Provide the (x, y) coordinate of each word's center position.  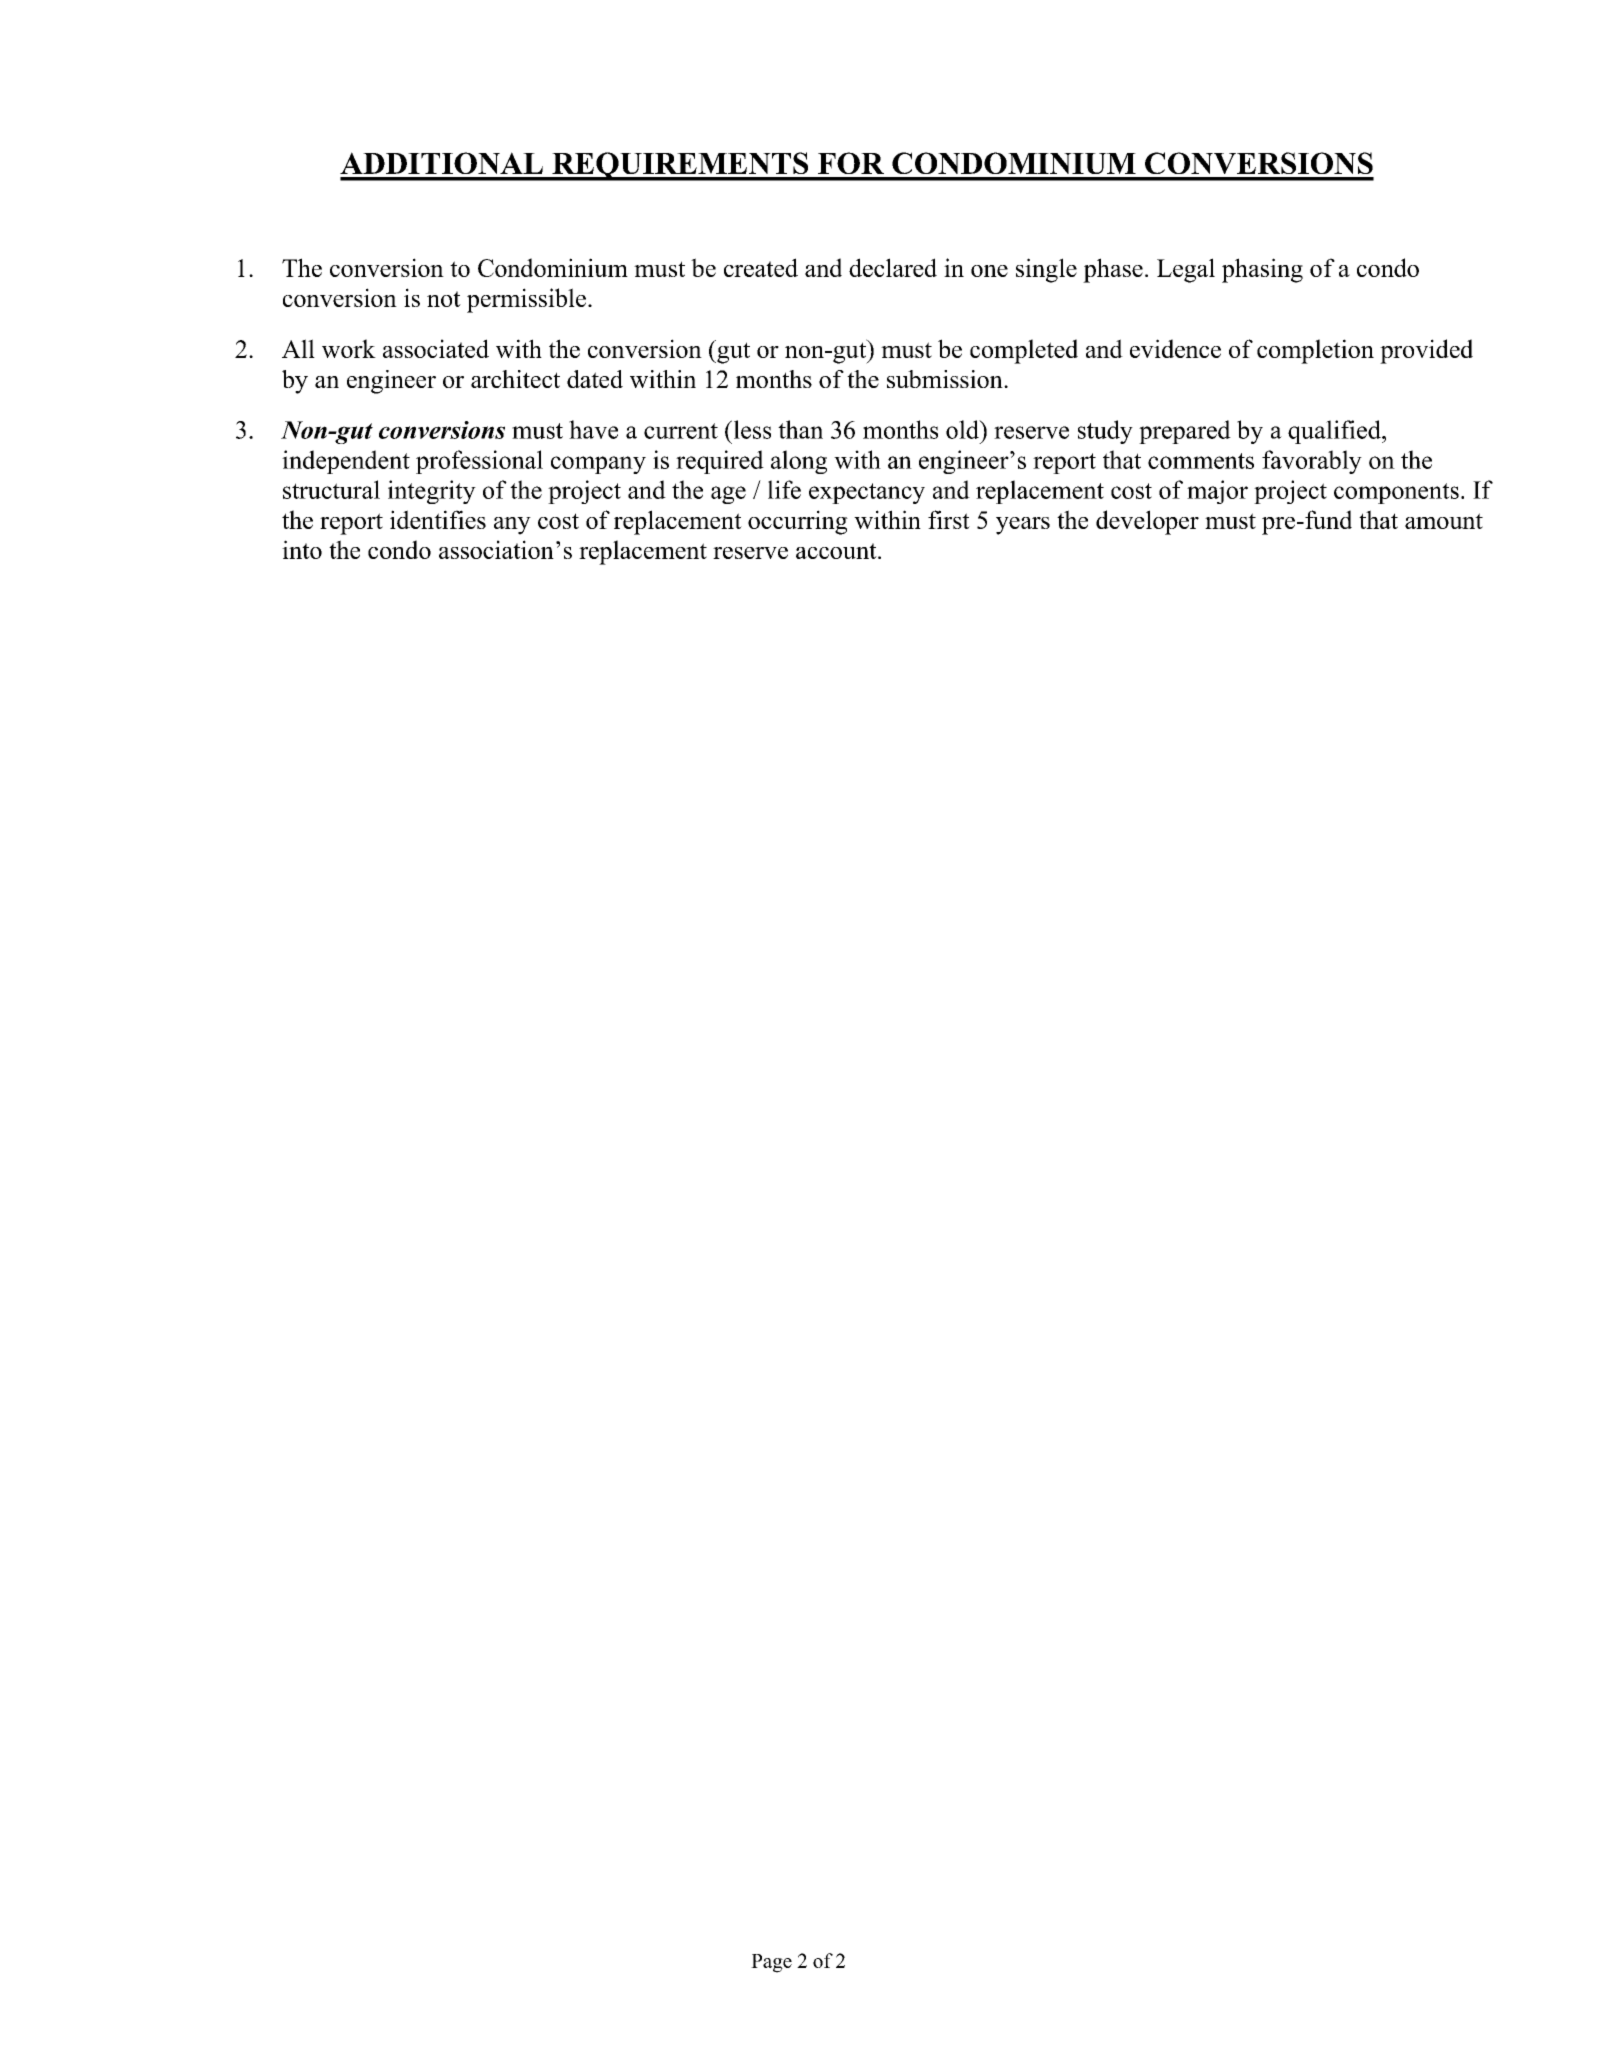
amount (1444, 521)
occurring (798, 522)
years (1023, 526)
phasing (1262, 270)
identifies (438, 519)
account (837, 551)
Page (771, 1963)
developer (1147, 522)
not (444, 299)
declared (893, 267)
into (302, 549)
